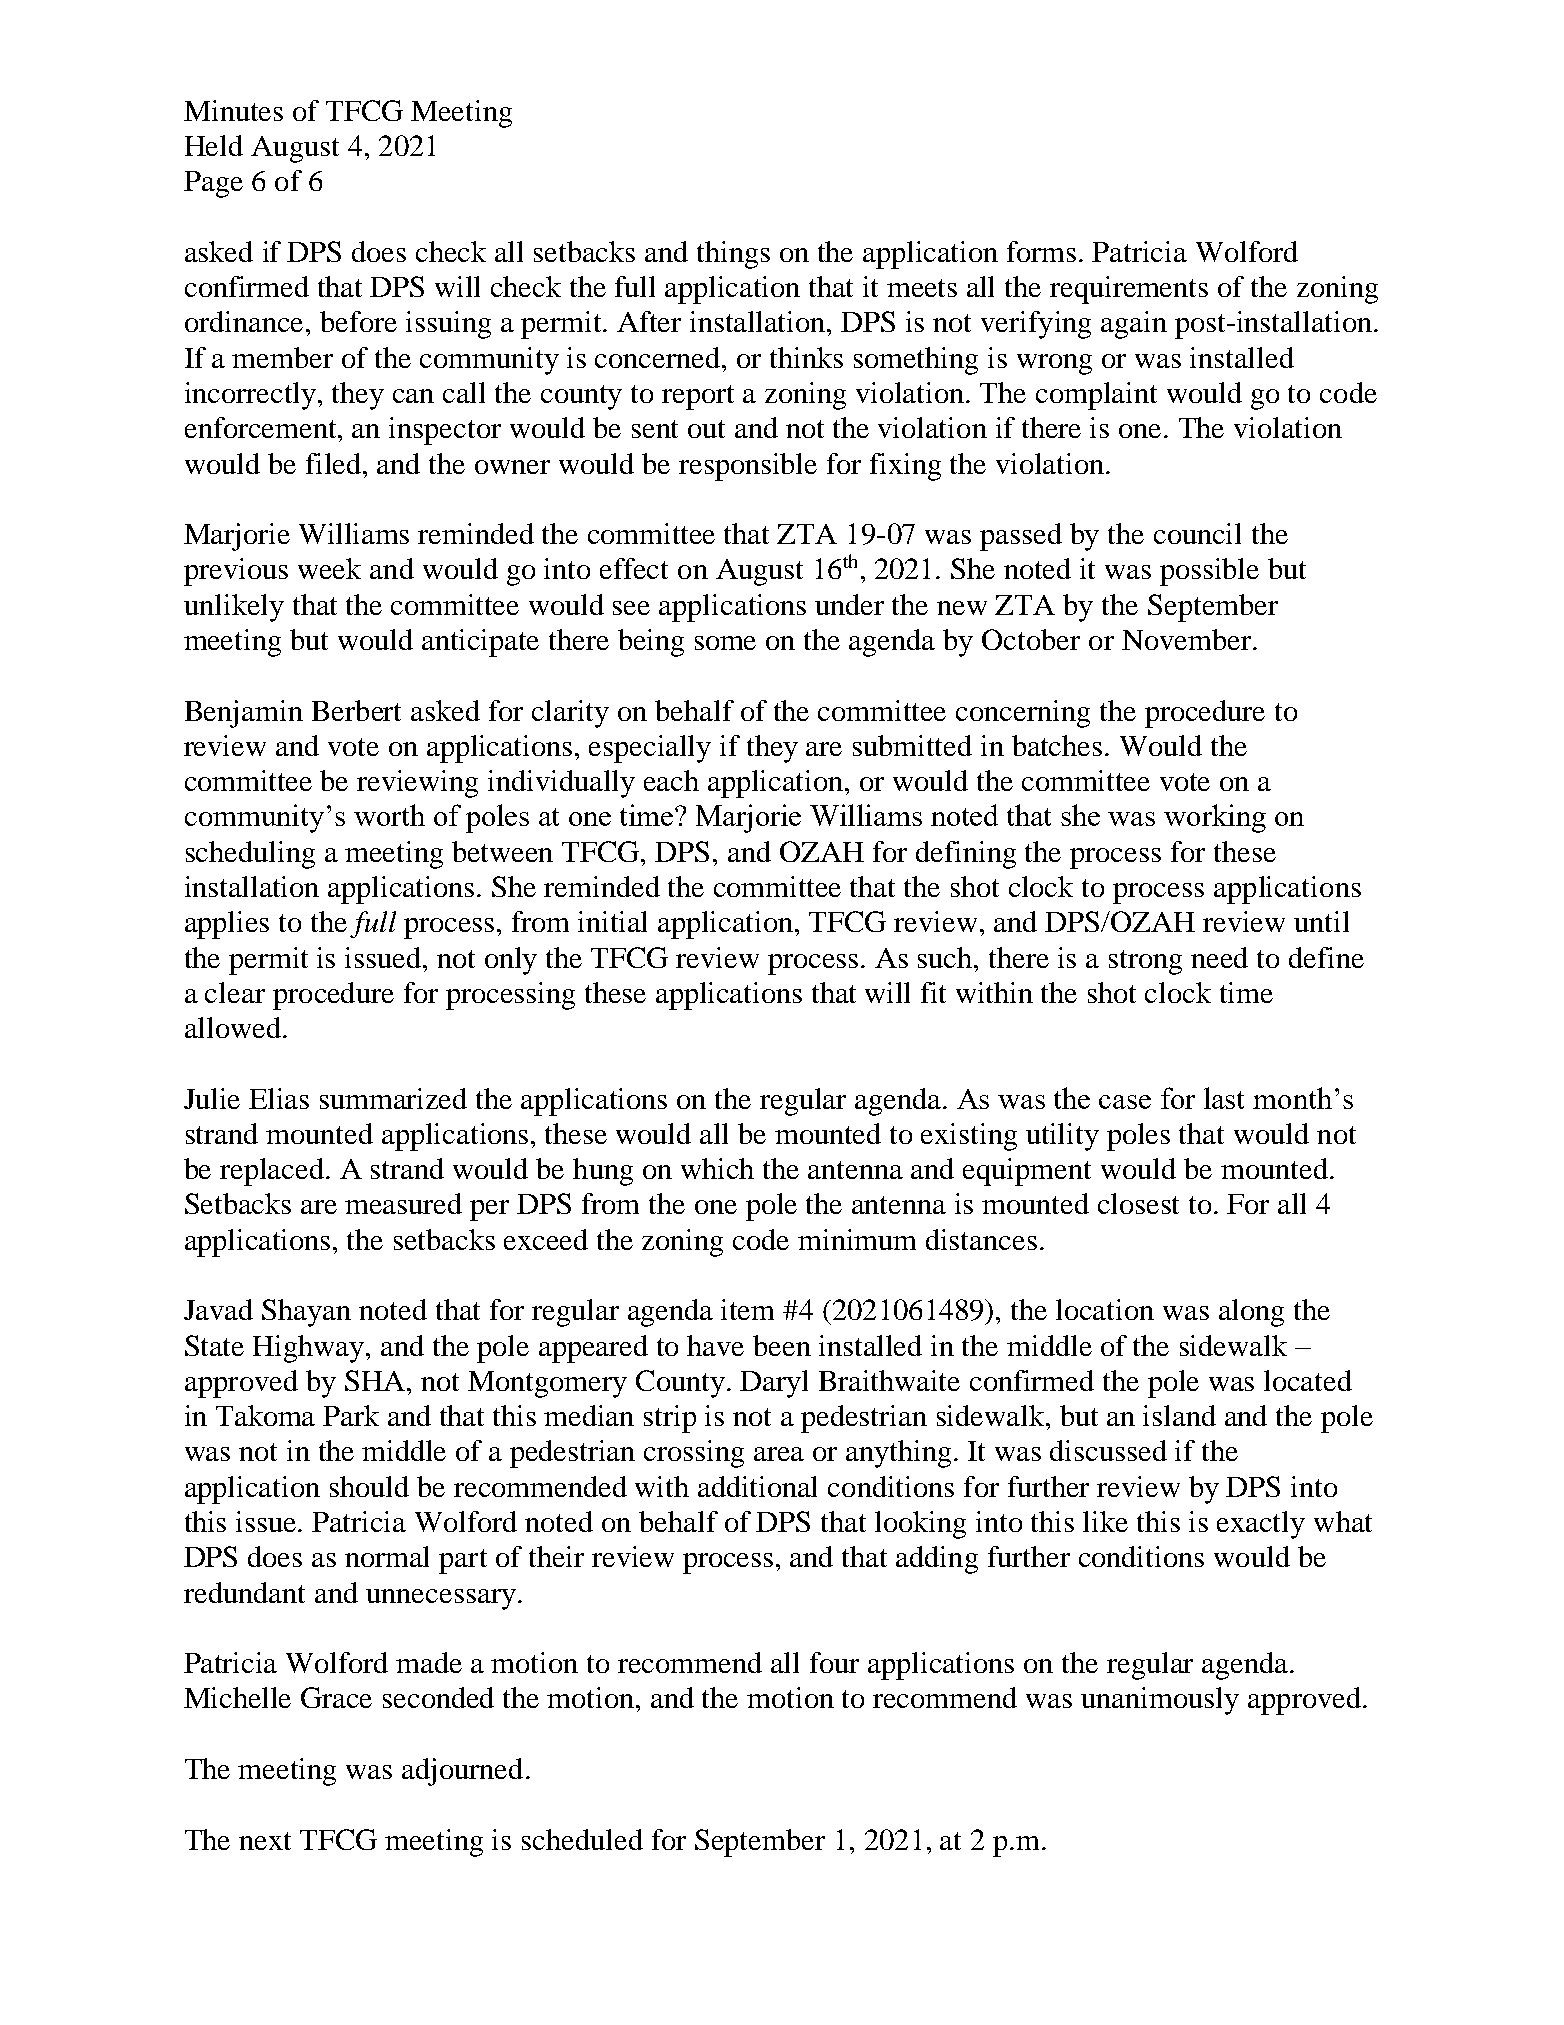 The width and height of the screenshot is (1564, 2025). What do you see at coordinates (244, 714) in the screenshot?
I see `Benjamin` at bounding box center [244, 714].
